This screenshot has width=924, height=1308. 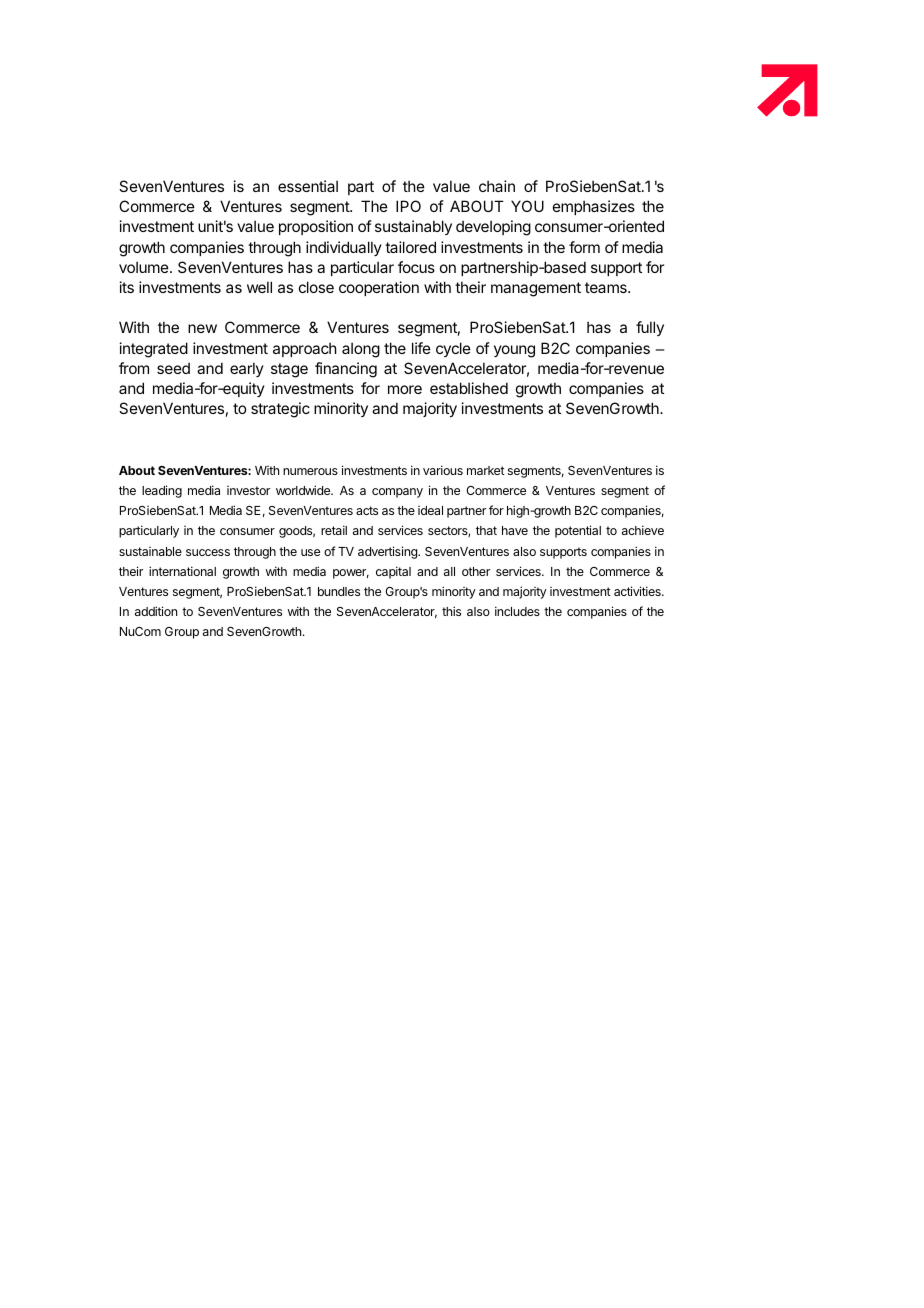 What do you see at coordinates (607, 287) in the screenshot?
I see `teams` at bounding box center [607, 287].
